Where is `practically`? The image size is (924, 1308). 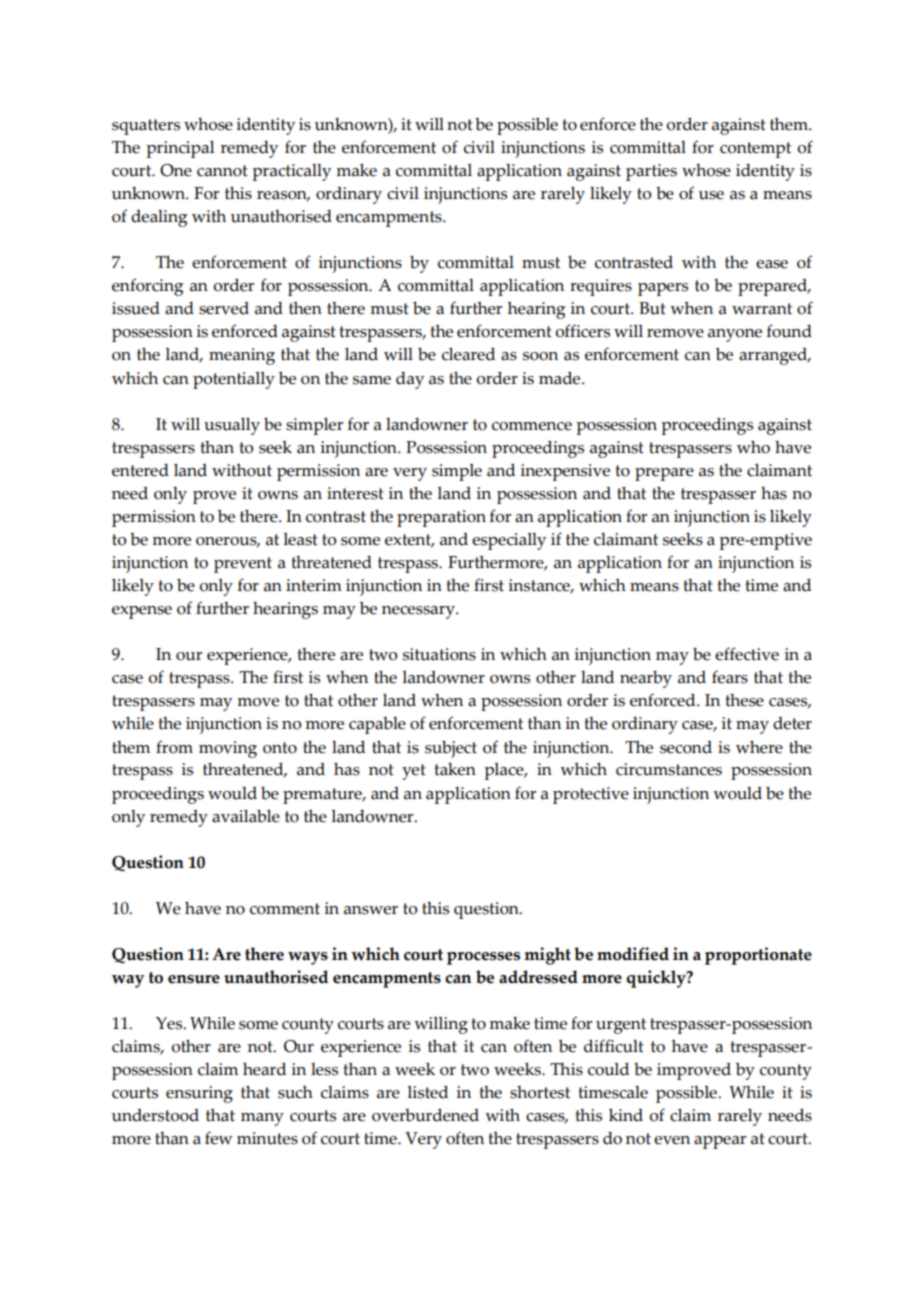
practically is located at coordinates (291, 172).
